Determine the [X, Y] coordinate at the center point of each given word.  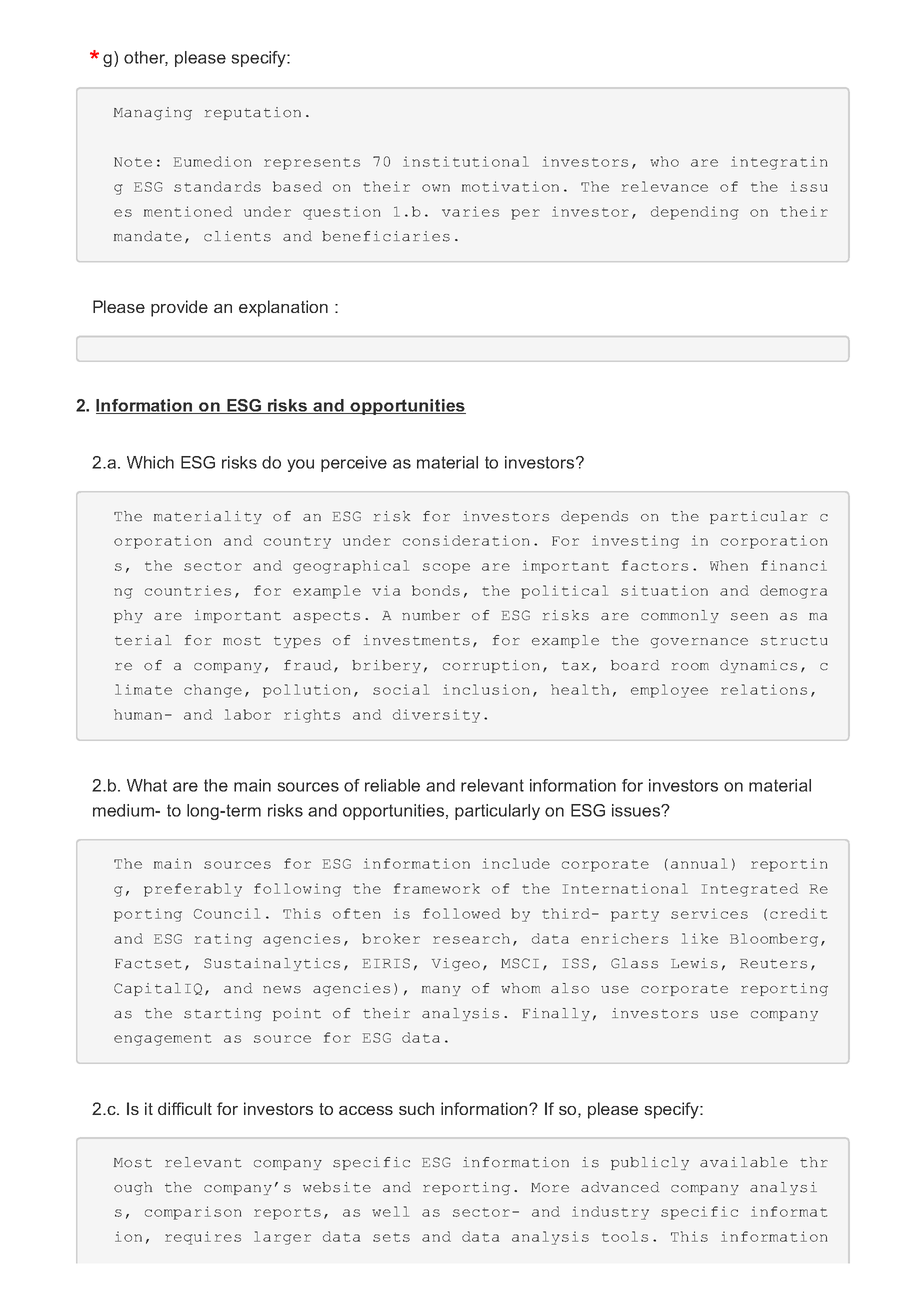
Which [150, 462]
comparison [193, 1213]
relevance [665, 186]
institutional [466, 161]
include [516, 863]
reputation [253, 113]
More [550, 1188]
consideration [466, 540]
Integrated [750, 890]
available [744, 1162]
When [729, 565]
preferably [193, 890]
